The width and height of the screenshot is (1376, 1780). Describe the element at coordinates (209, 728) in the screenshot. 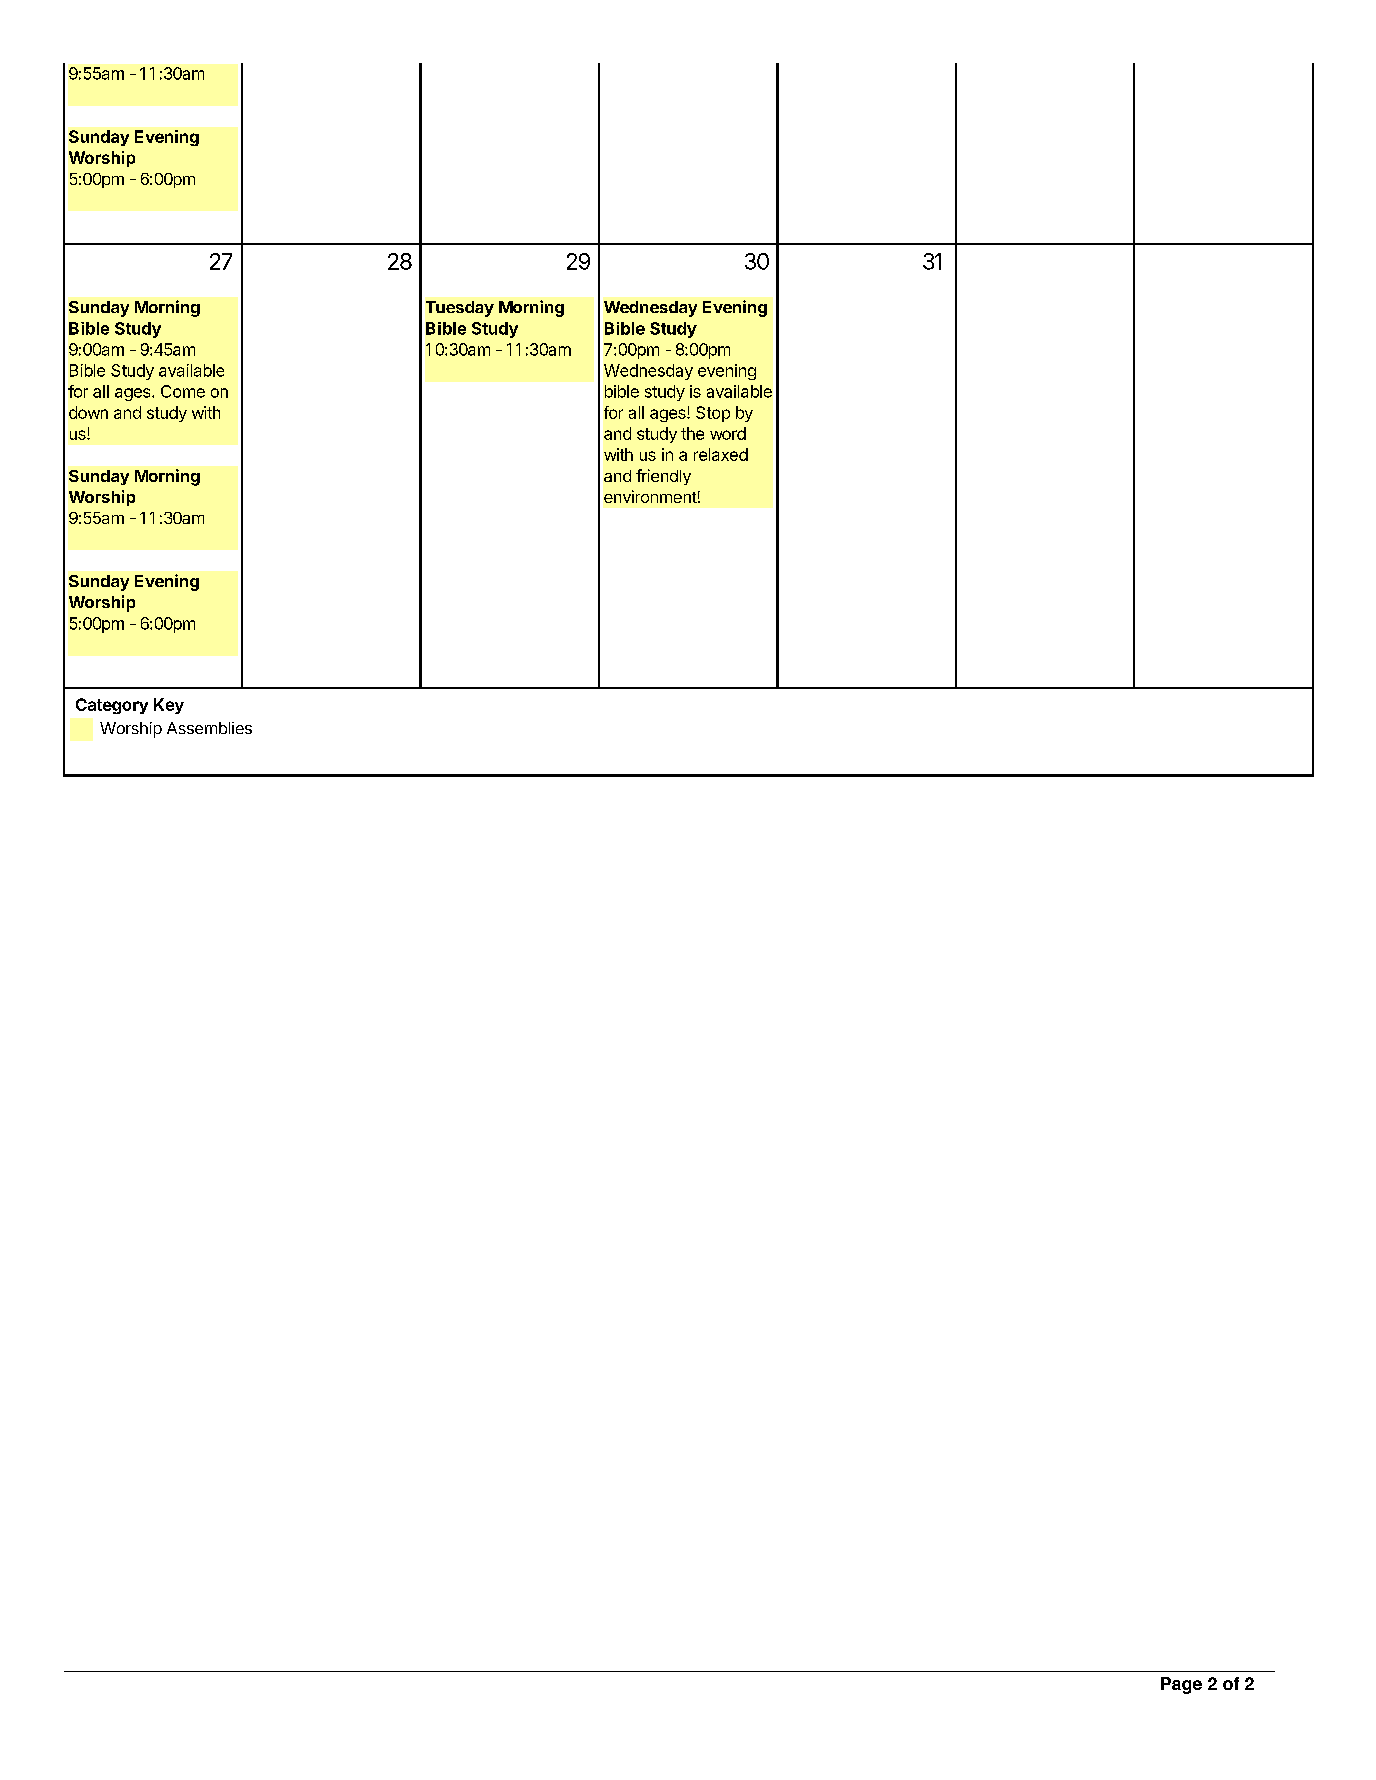

I see `Assemblies` at that location.
